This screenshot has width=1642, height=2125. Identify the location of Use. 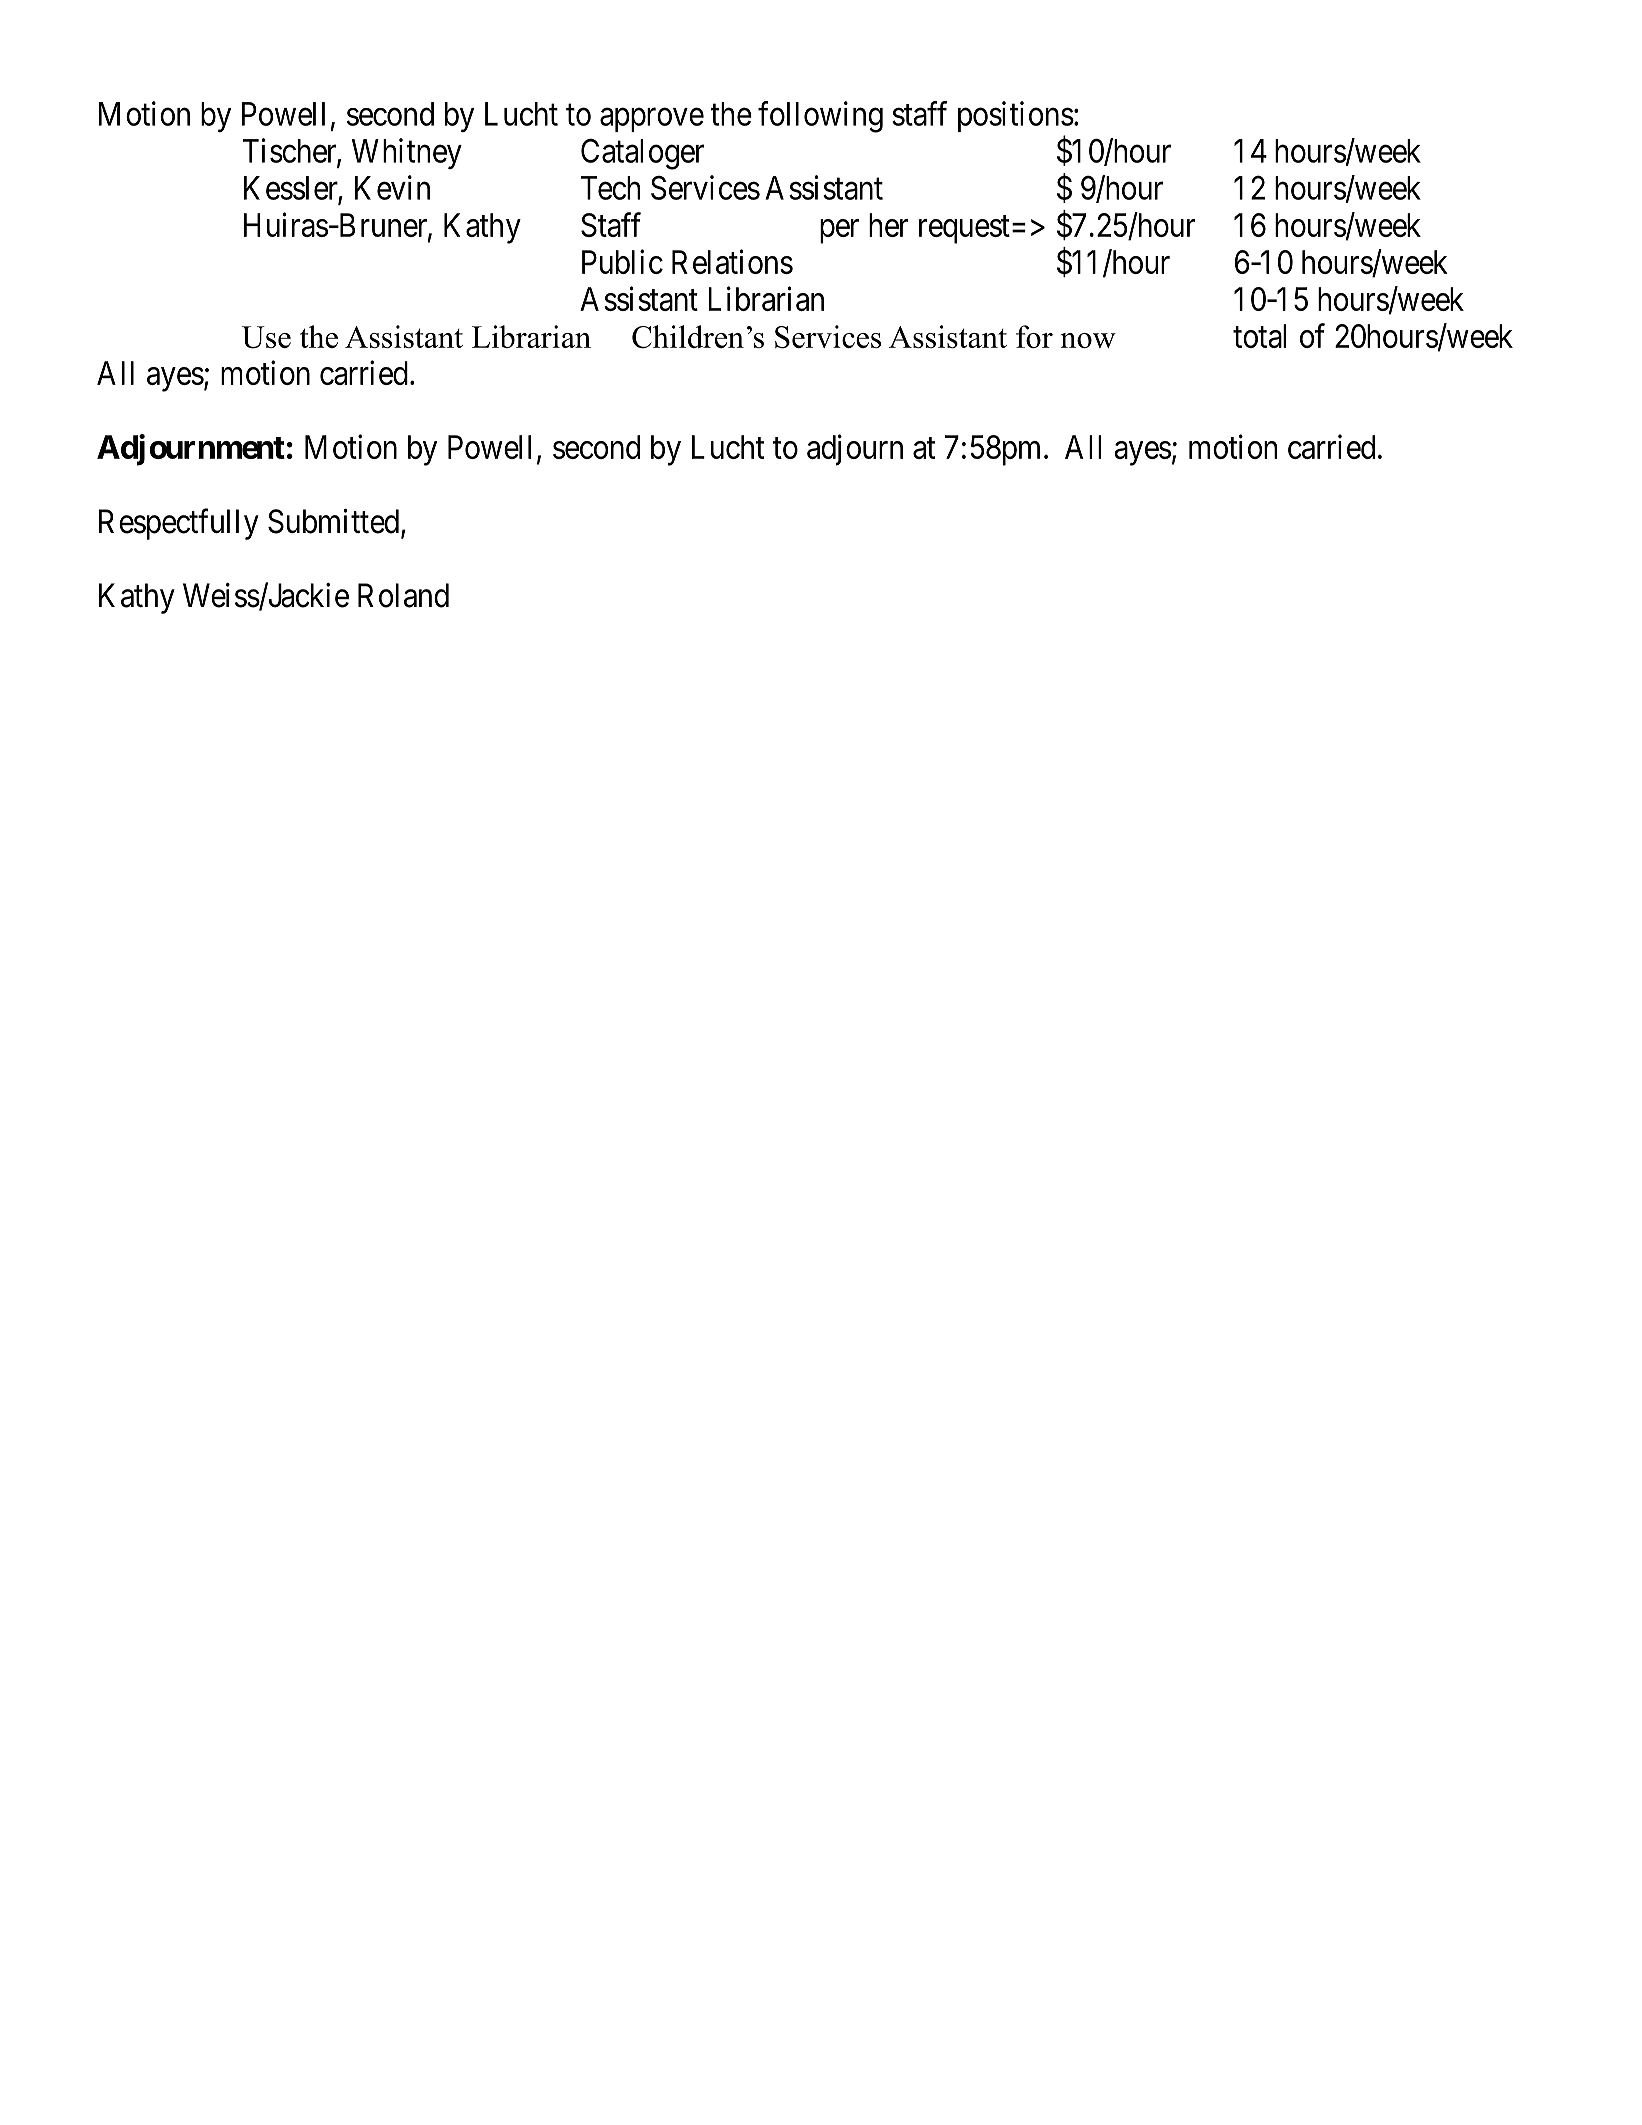
(266, 337).
